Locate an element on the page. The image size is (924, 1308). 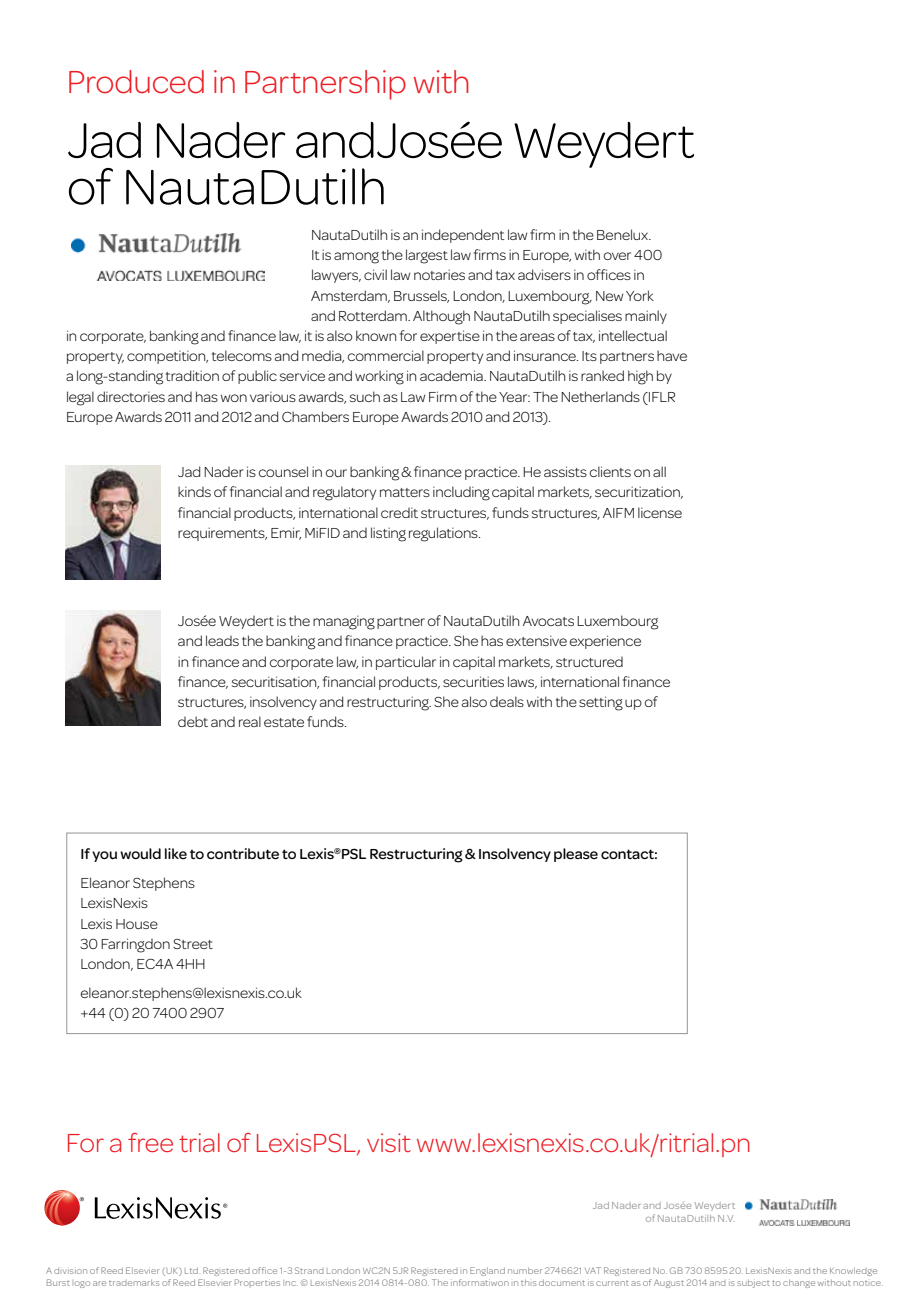
independent is located at coordinates (463, 236).
